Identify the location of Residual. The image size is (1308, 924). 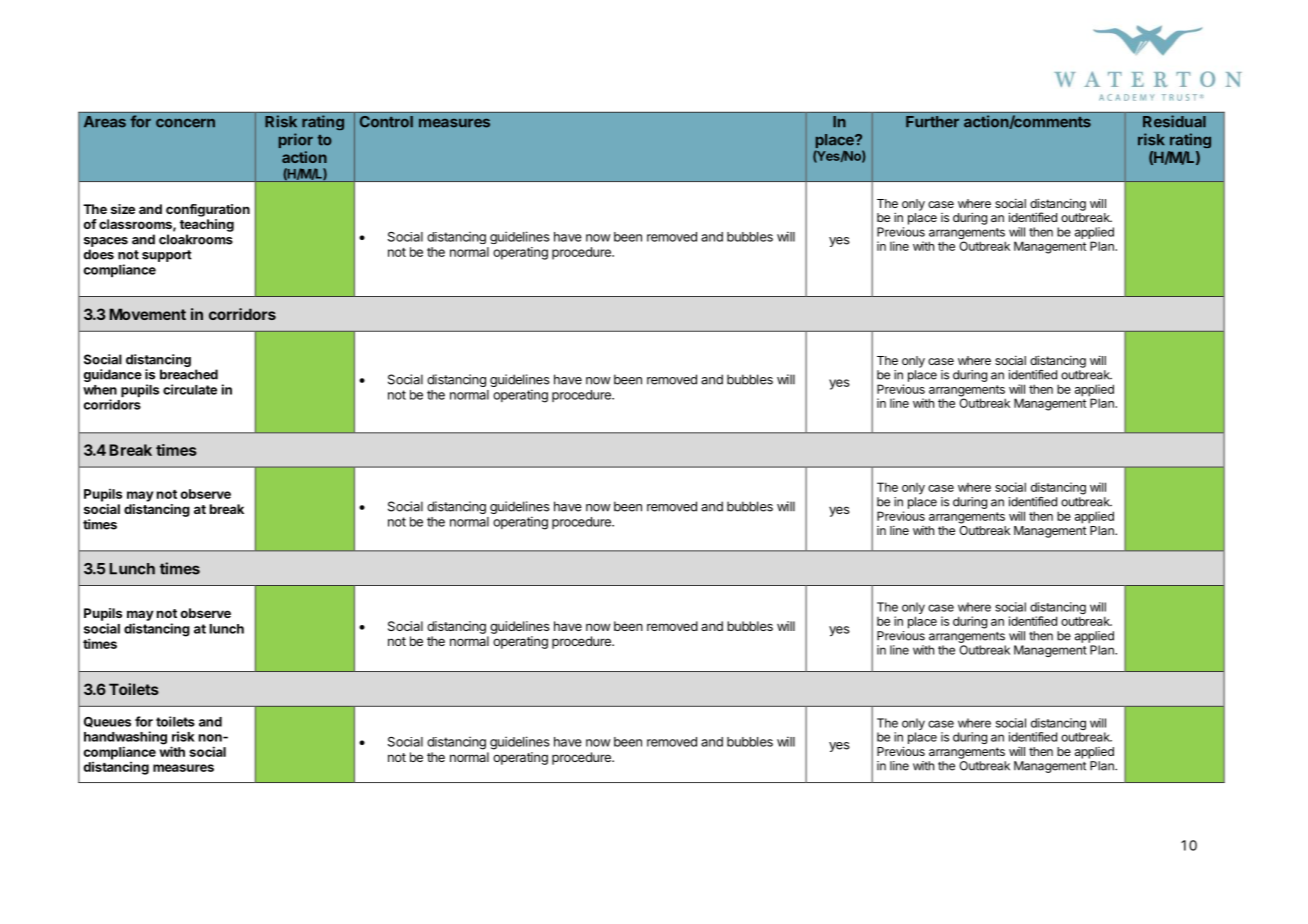
(1174, 121).
